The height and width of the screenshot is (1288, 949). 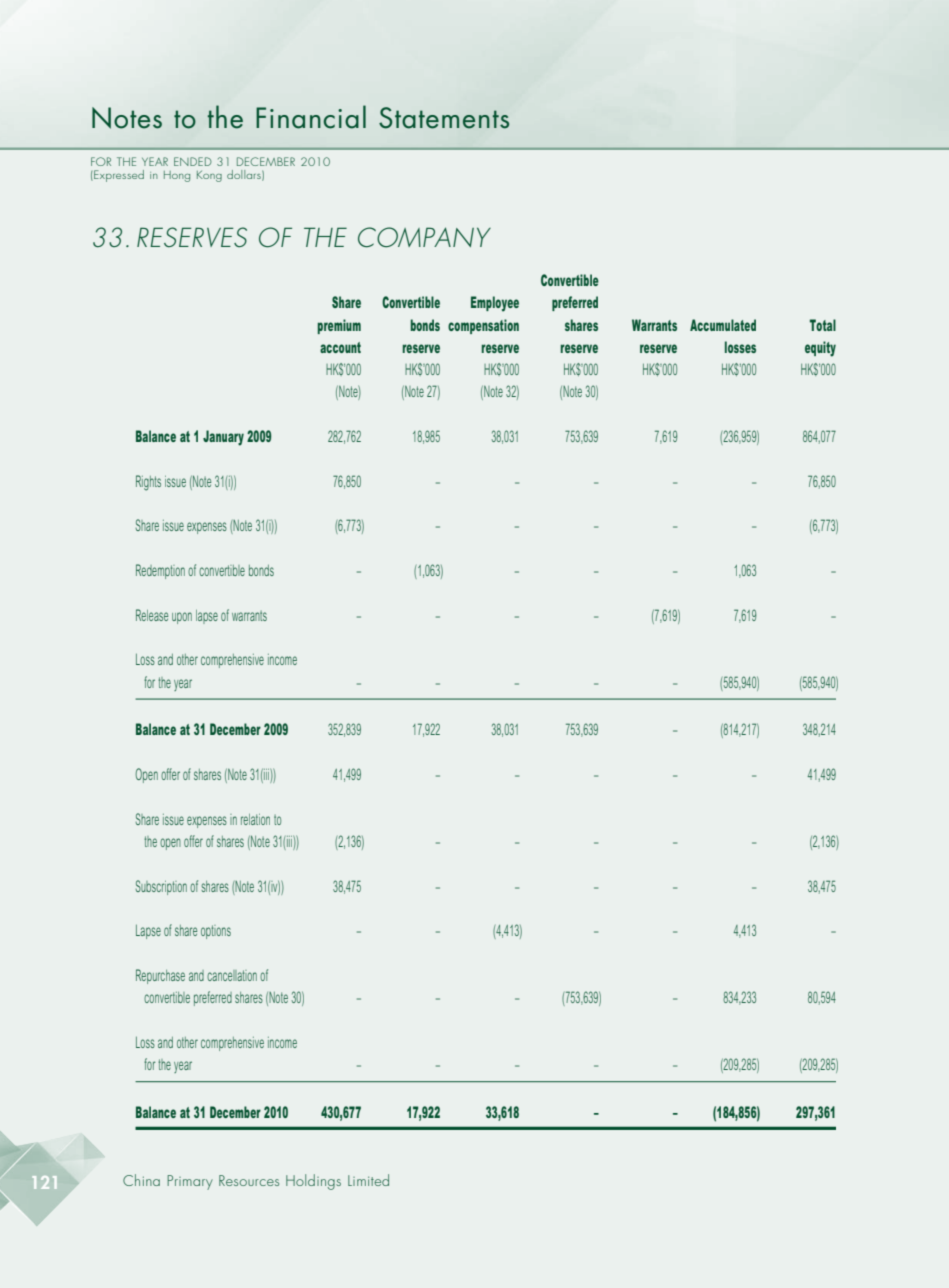 What do you see at coordinates (216, 932) in the screenshot?
I see `options` at bounding box center [216, 932].
